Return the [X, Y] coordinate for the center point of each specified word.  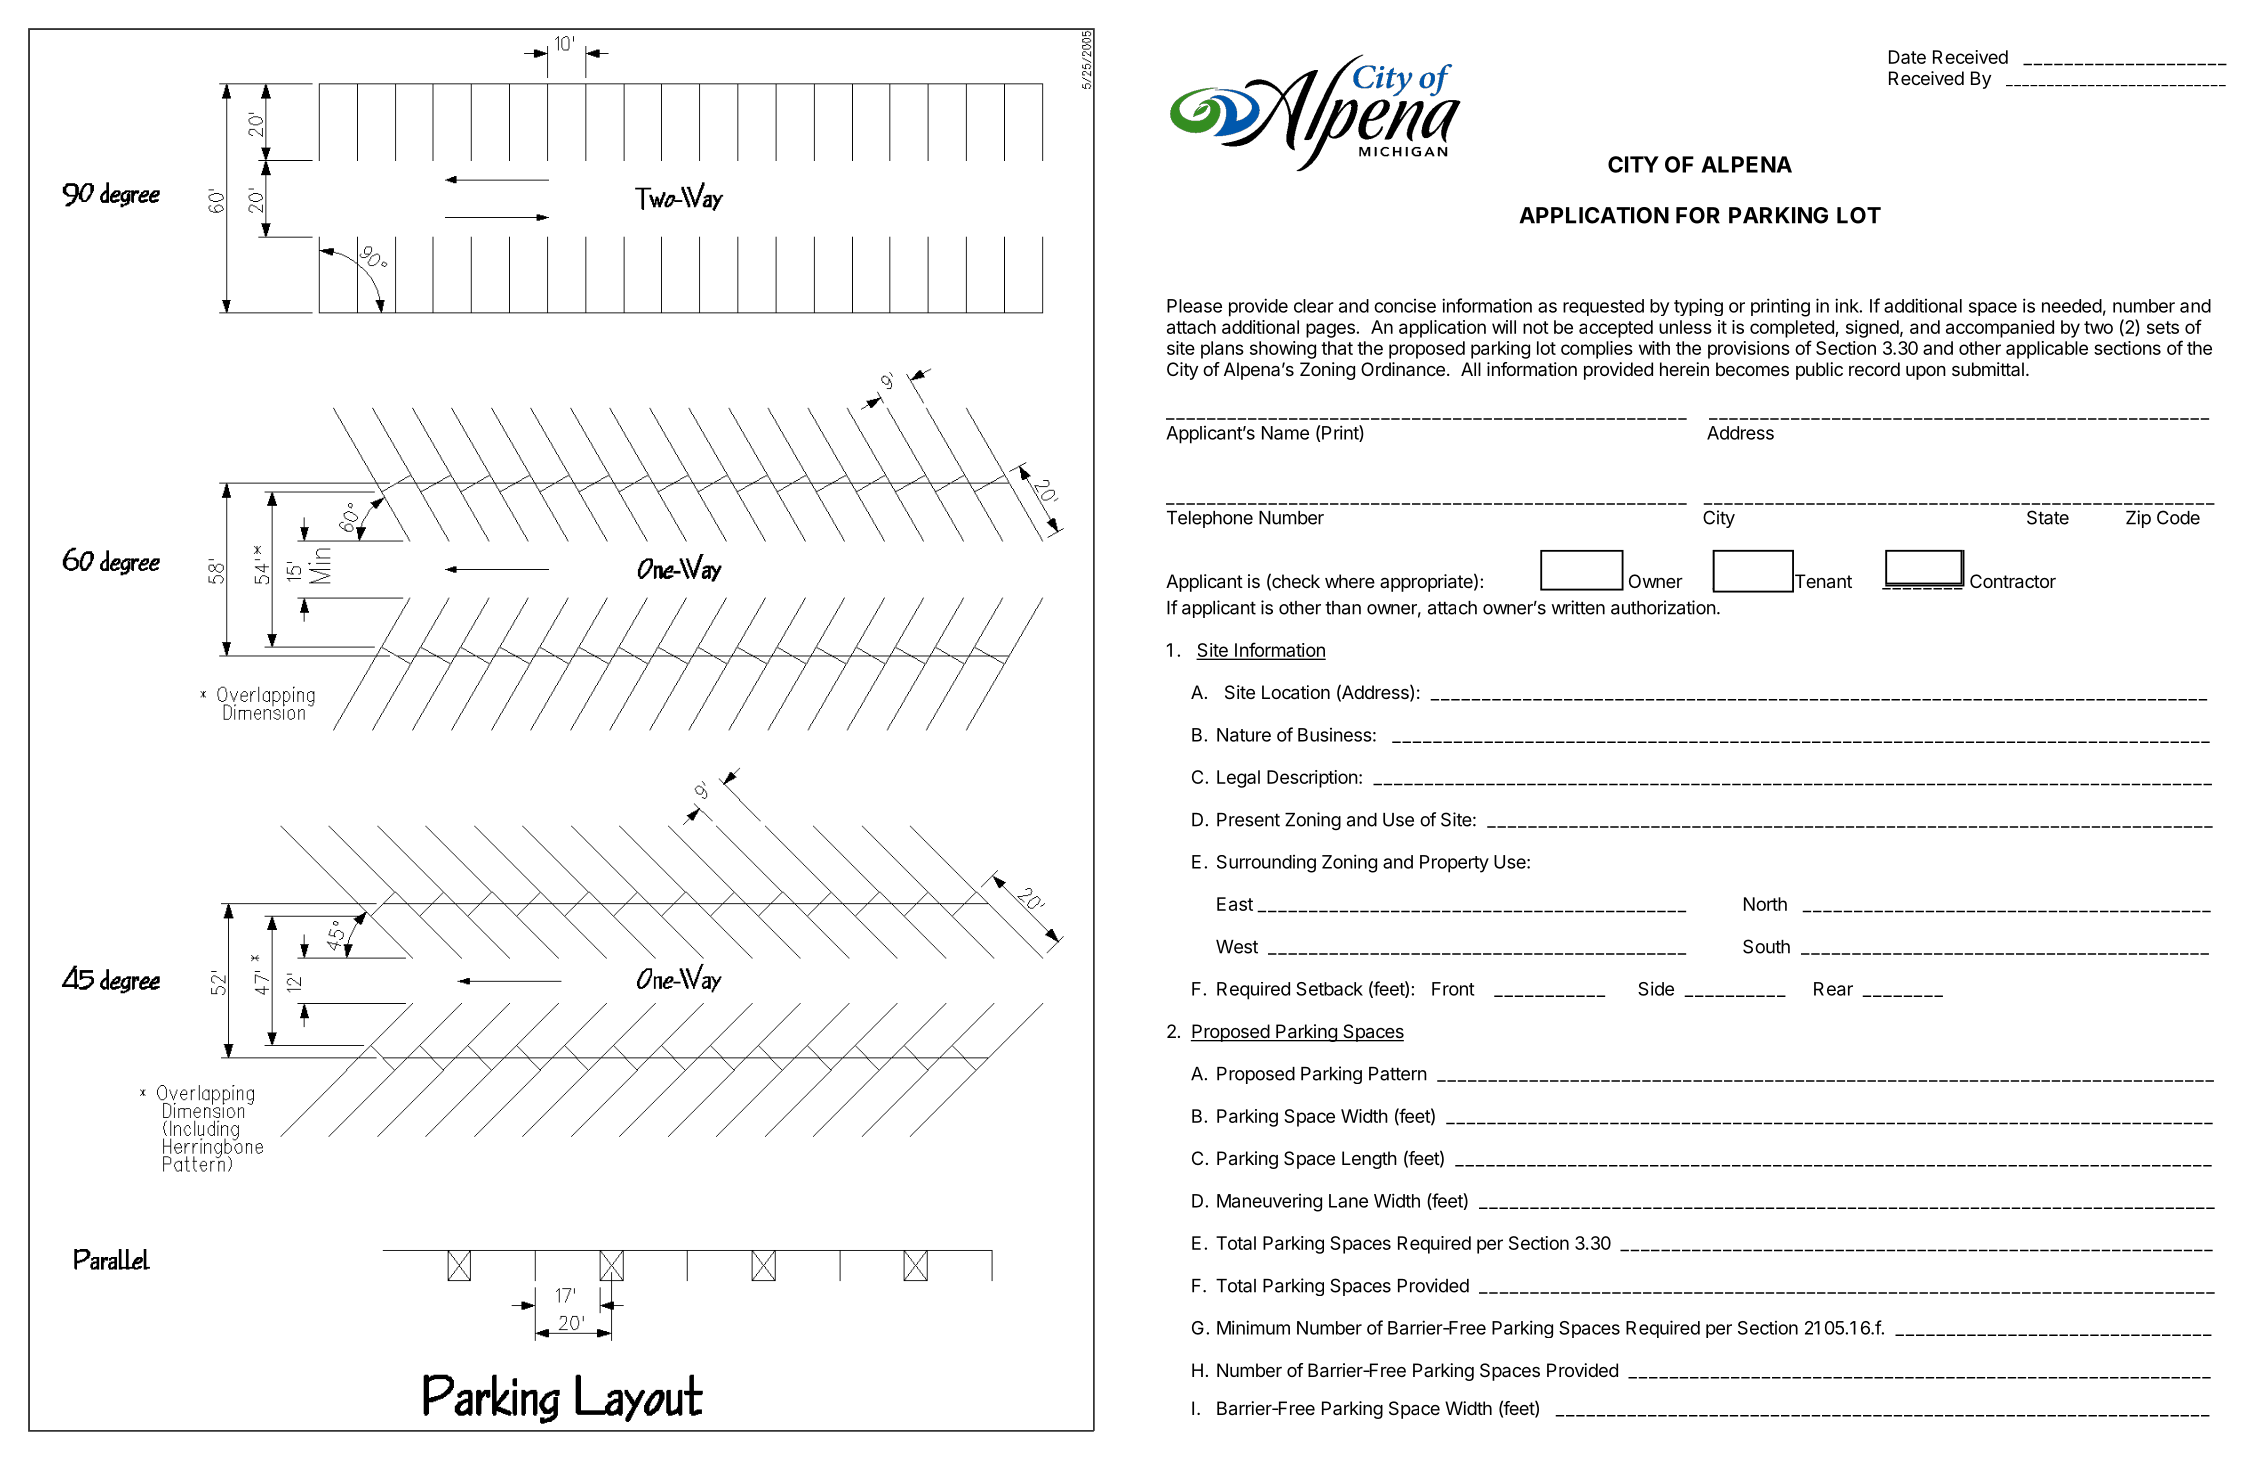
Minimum [1253, 1327]
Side [1656, 988]
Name [1285, 433]
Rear [1833, 989]
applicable [2047, 350]
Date [1907, 57]
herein [1684, 369]
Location [1296, 692]
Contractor [2013, 581]
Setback [1329, 989]
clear [1314, 306]
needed [2072, 306]
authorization [1663, 607]
